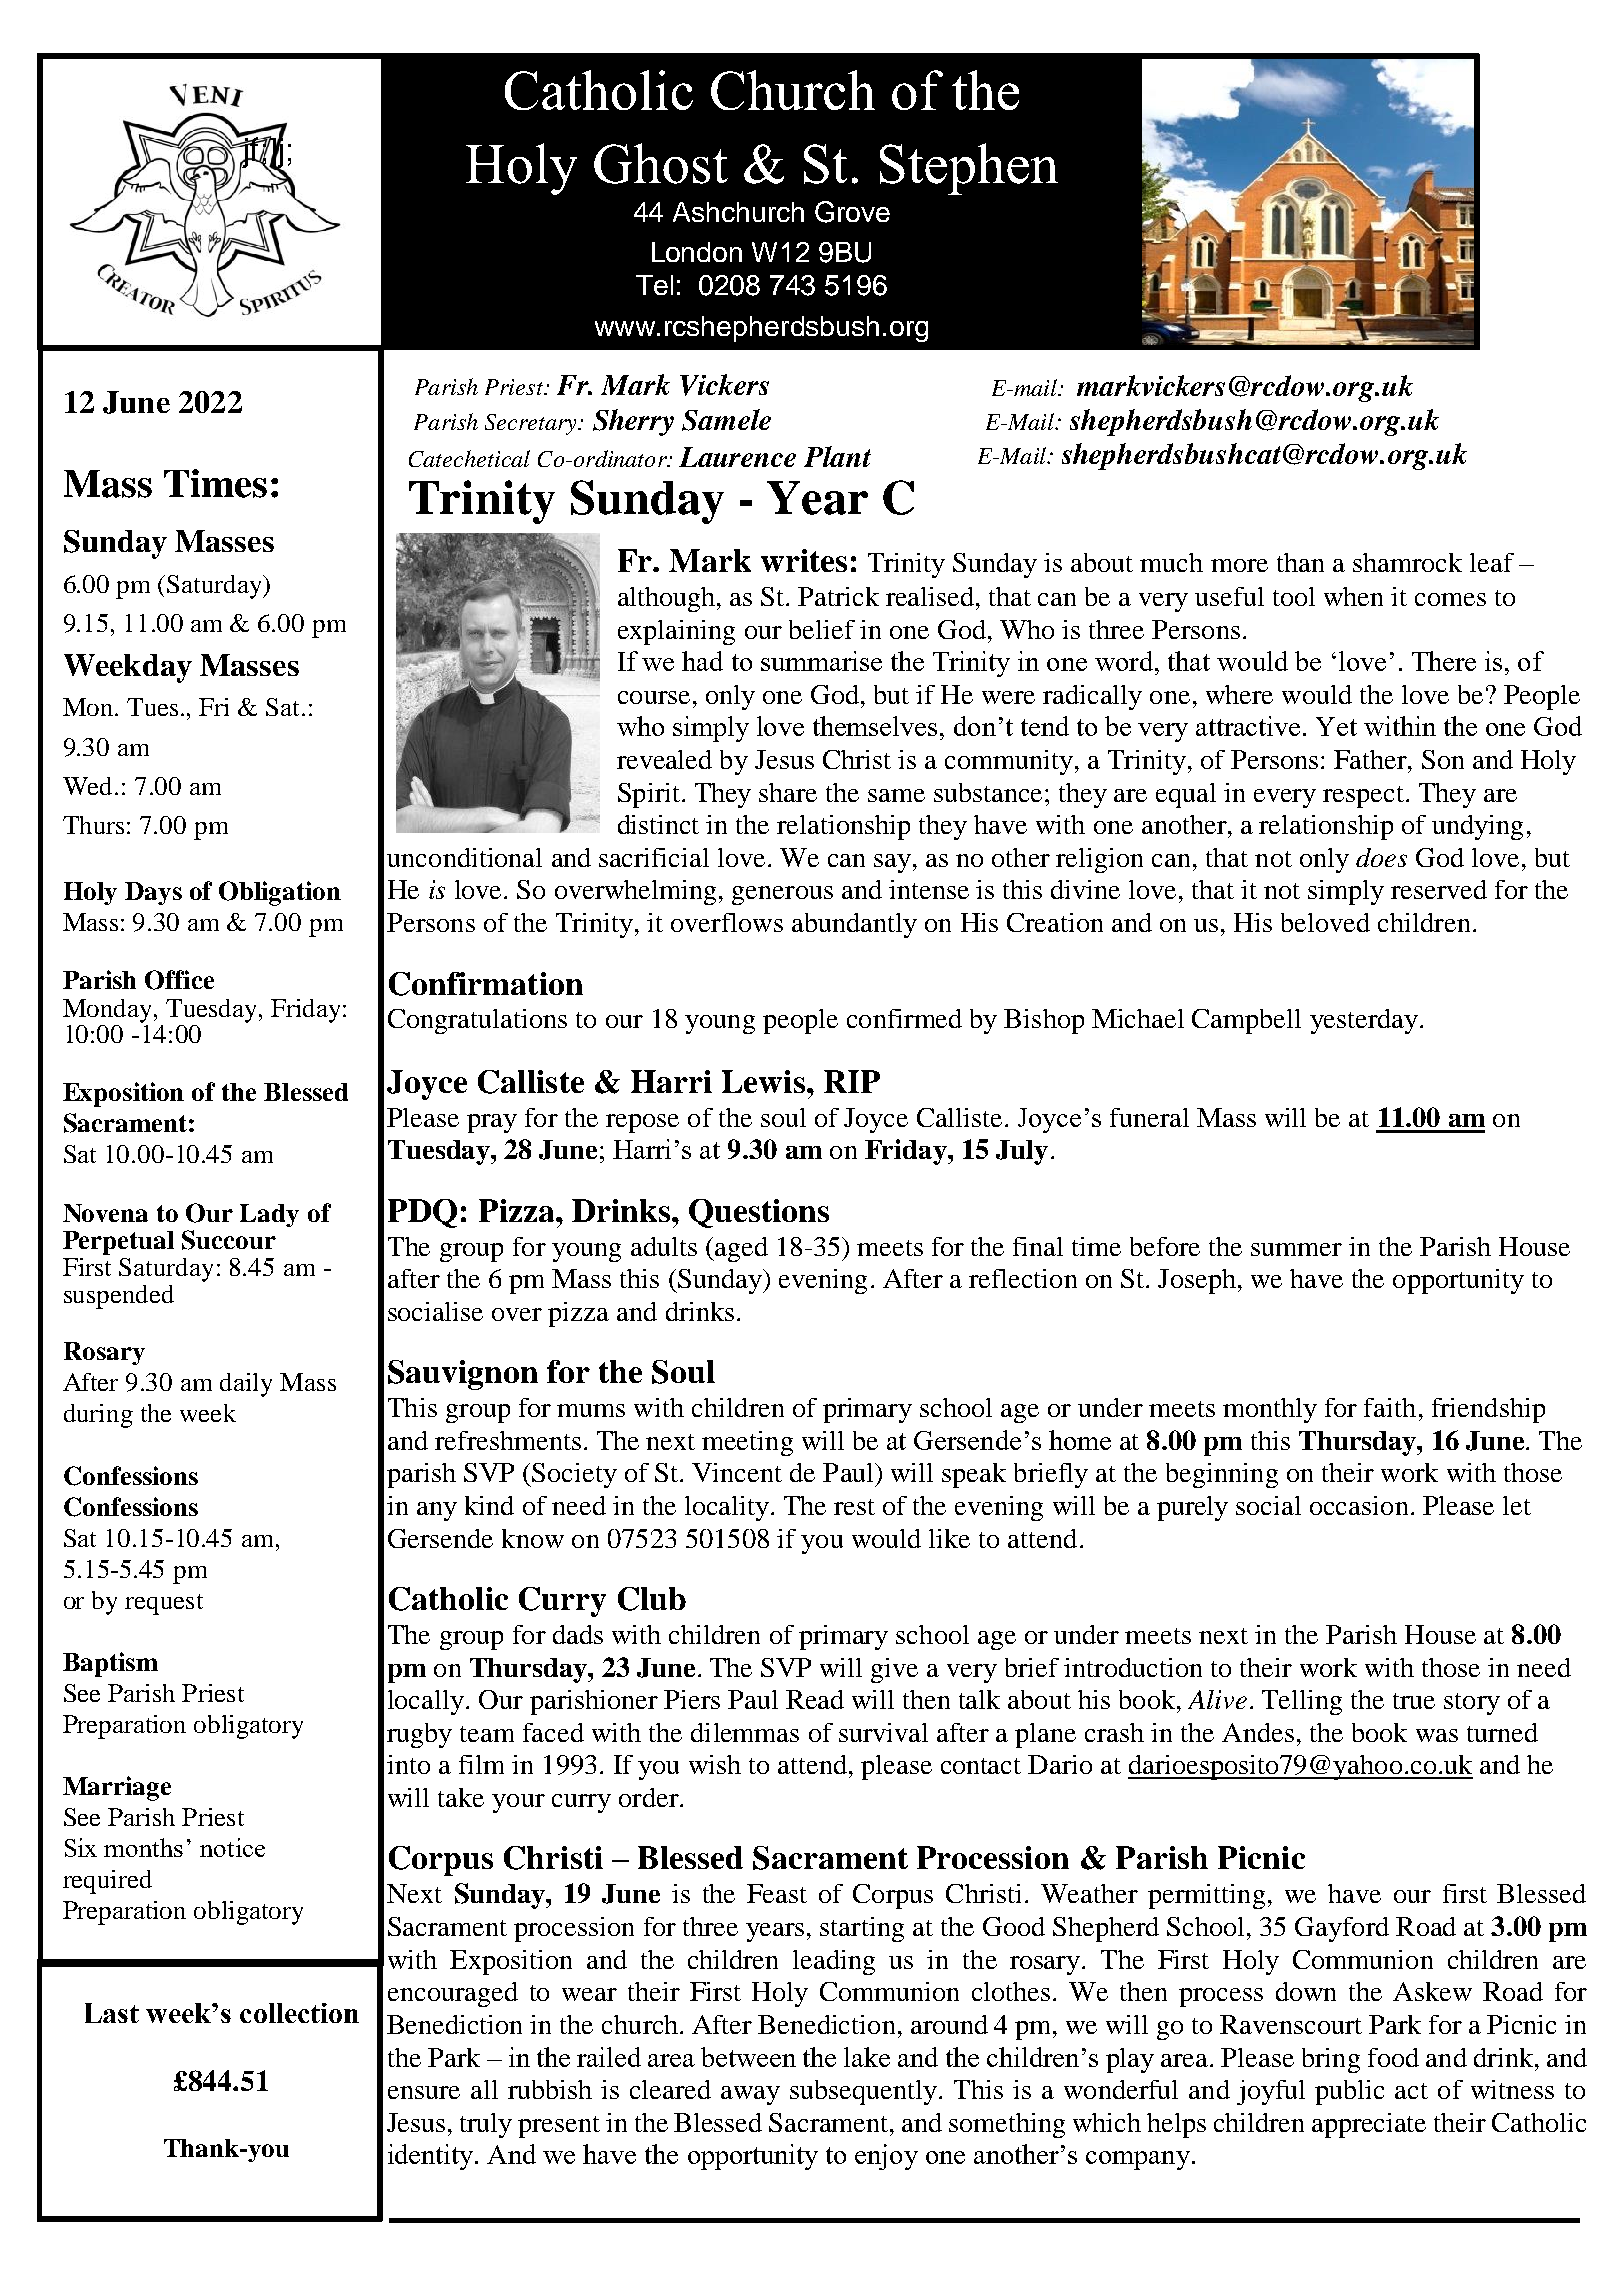  Describe the element at coordinates (299, 2013) in the screenshot. I see `collection` at that location.
